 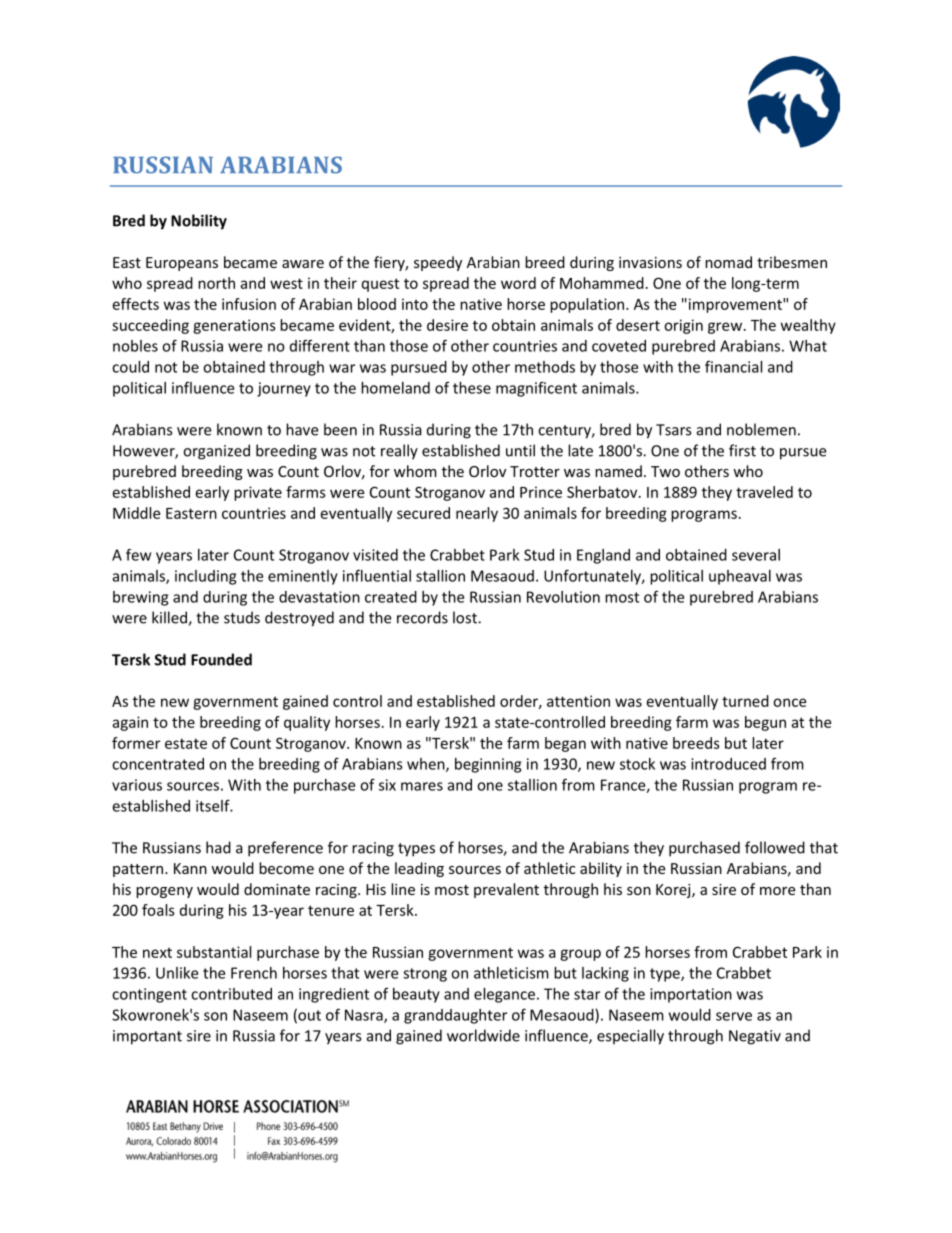 What do you see at coordinates (182, 264) in the screenshot?
I see `Europeans` at bounding box center [182, 264].
